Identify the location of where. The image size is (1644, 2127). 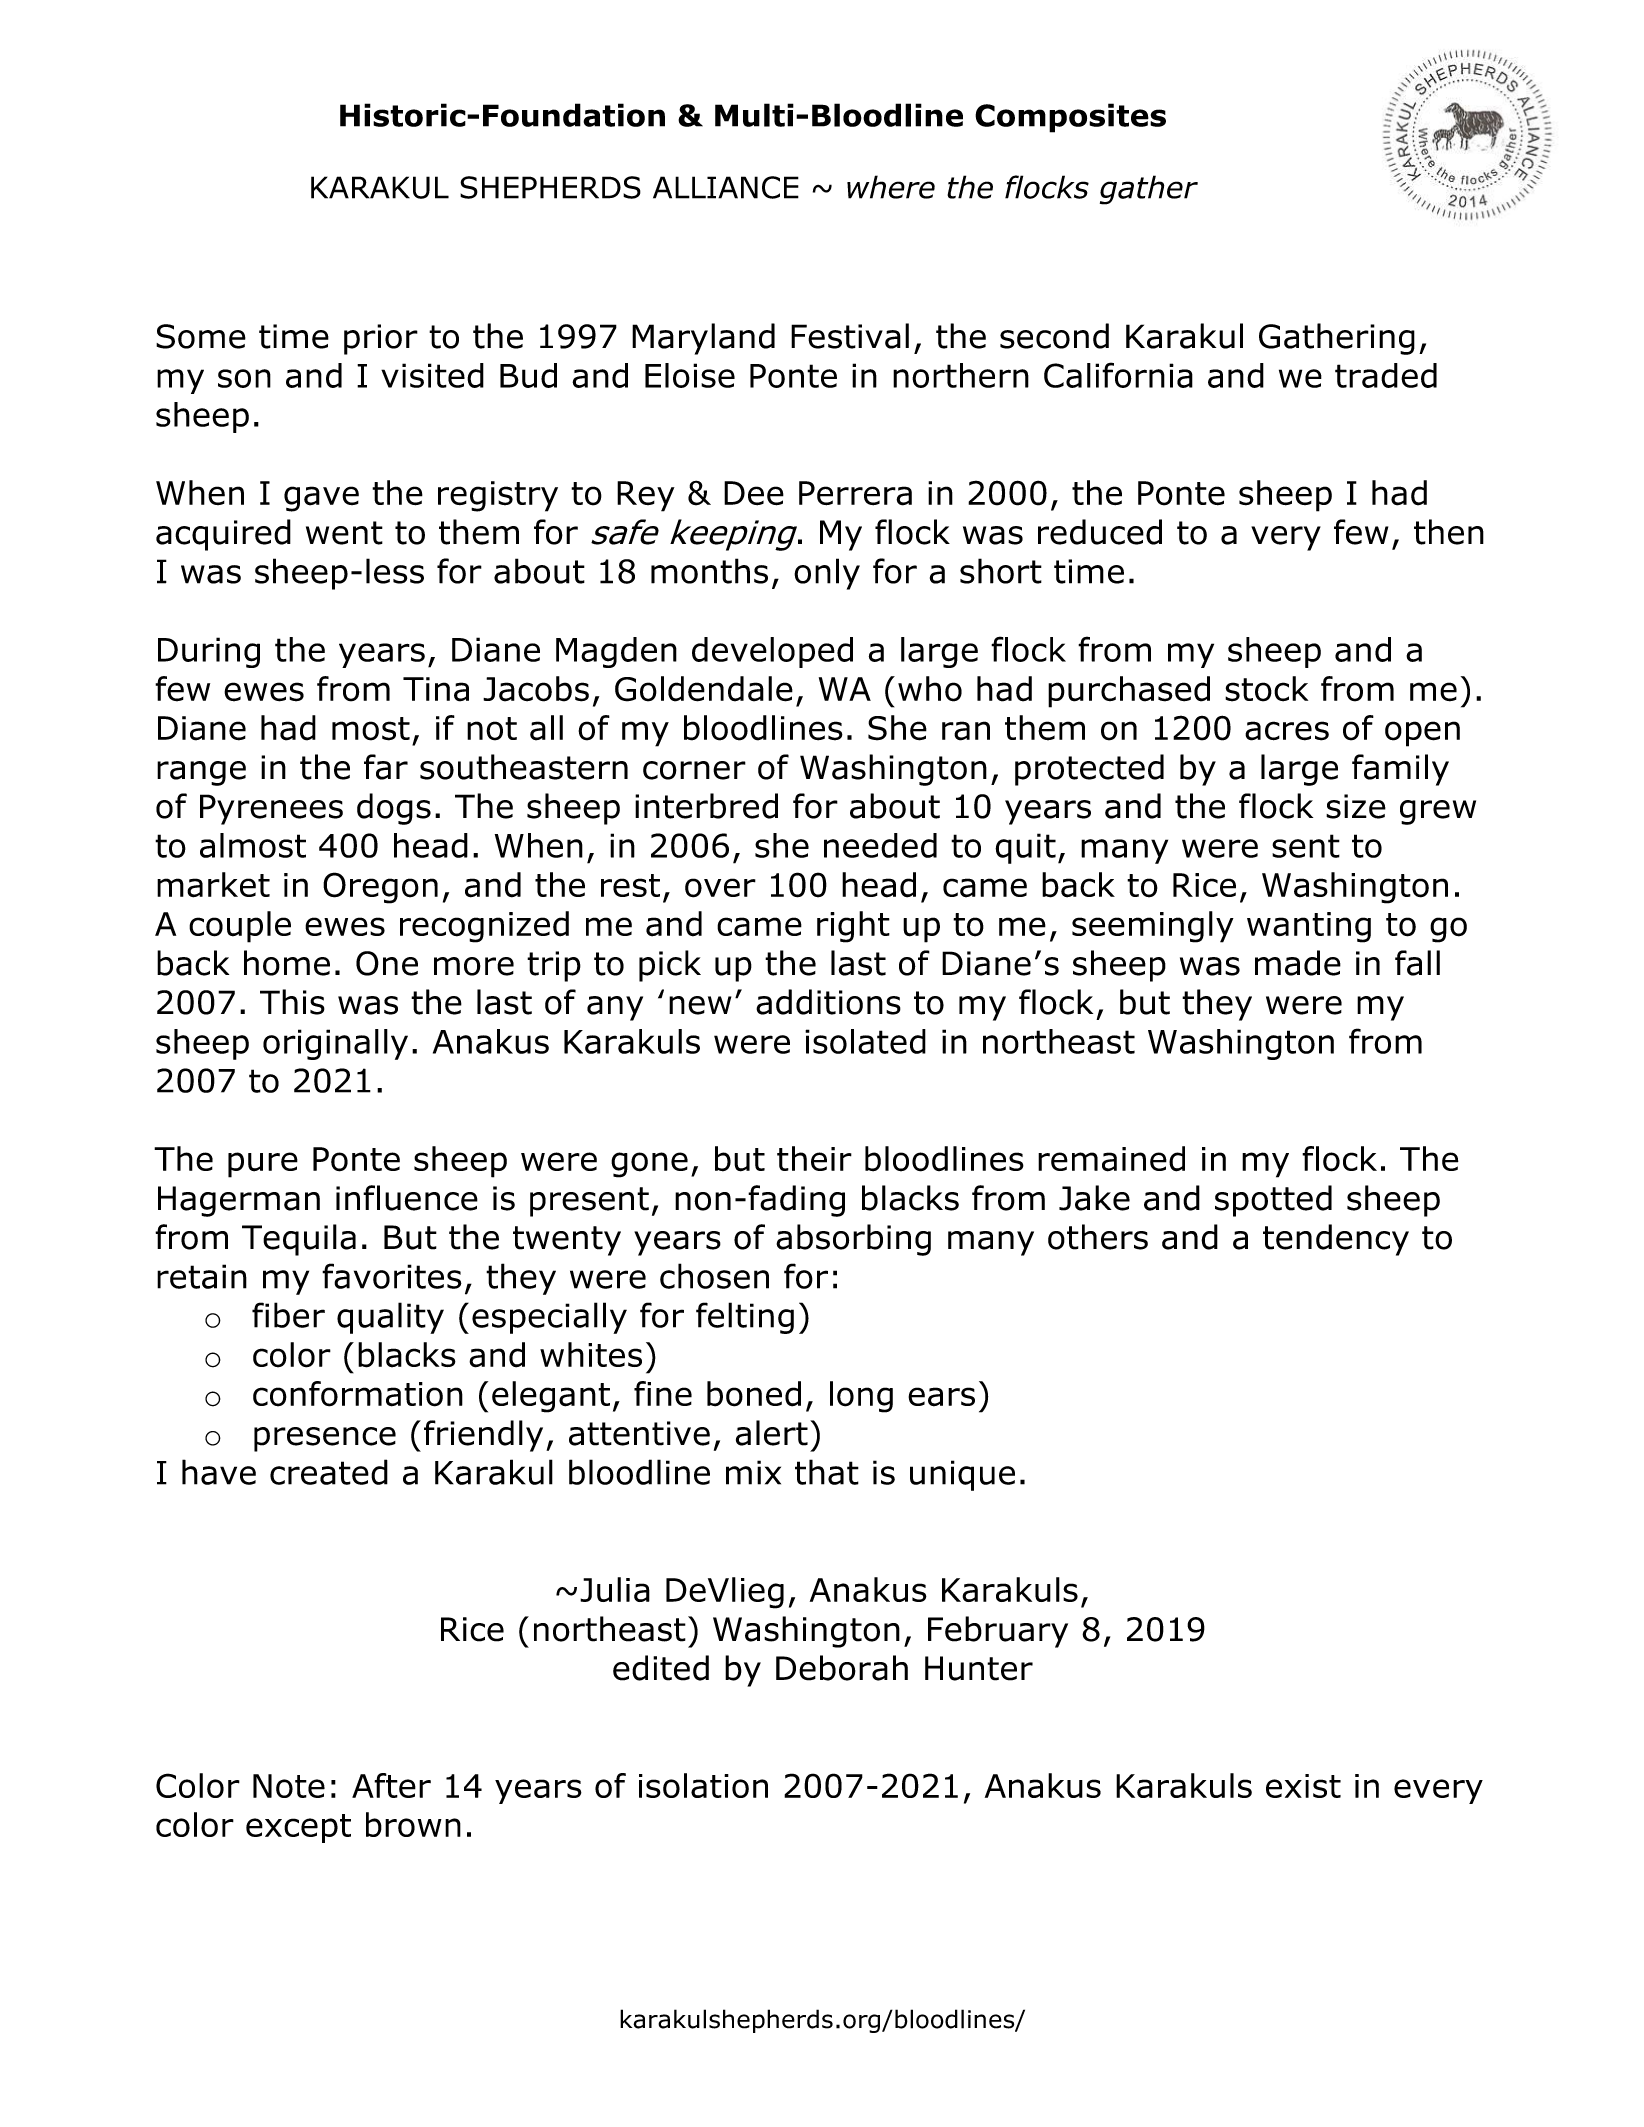
(891, 187).
